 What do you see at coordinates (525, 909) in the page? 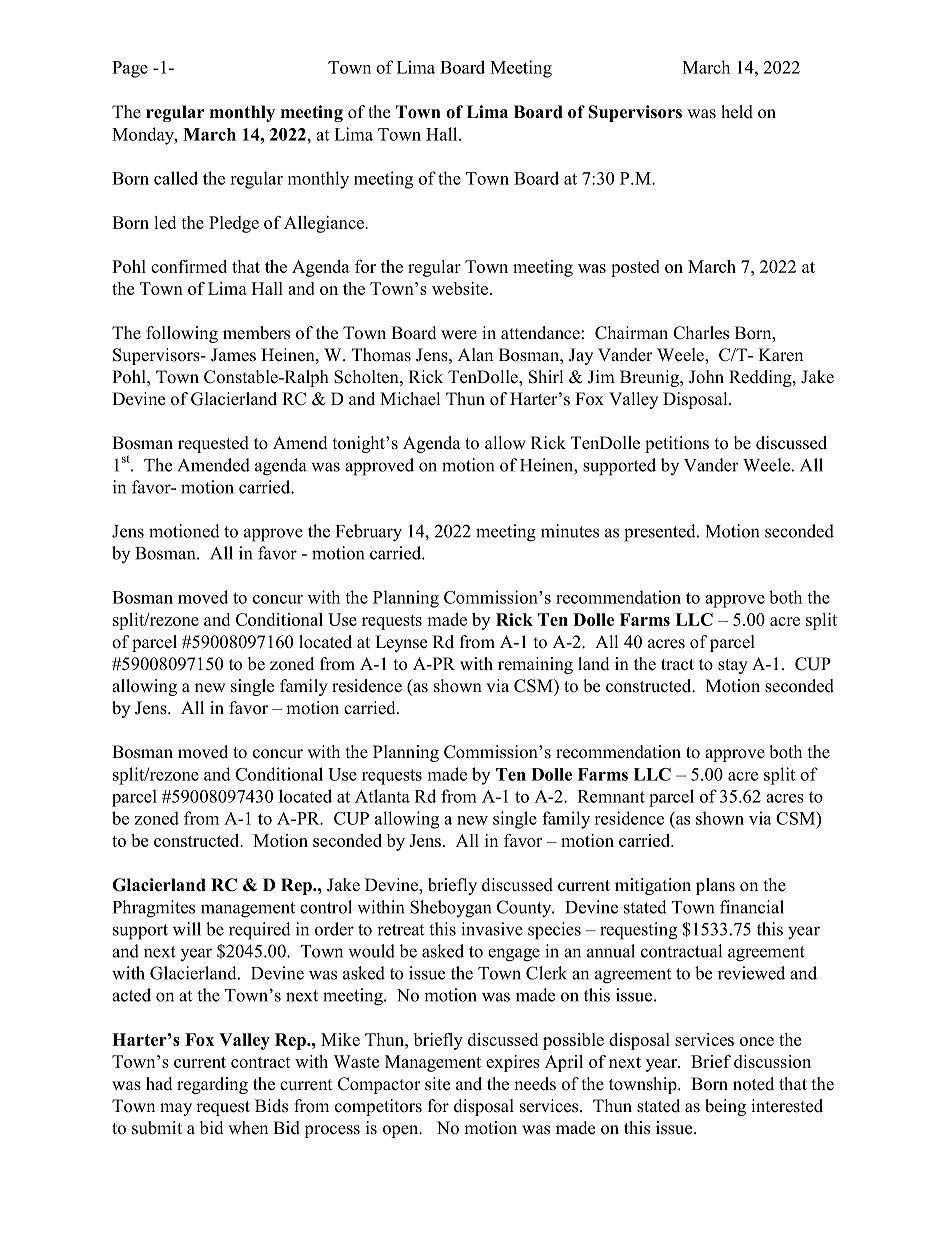
I see `County` at bounding box center [525, 909].
